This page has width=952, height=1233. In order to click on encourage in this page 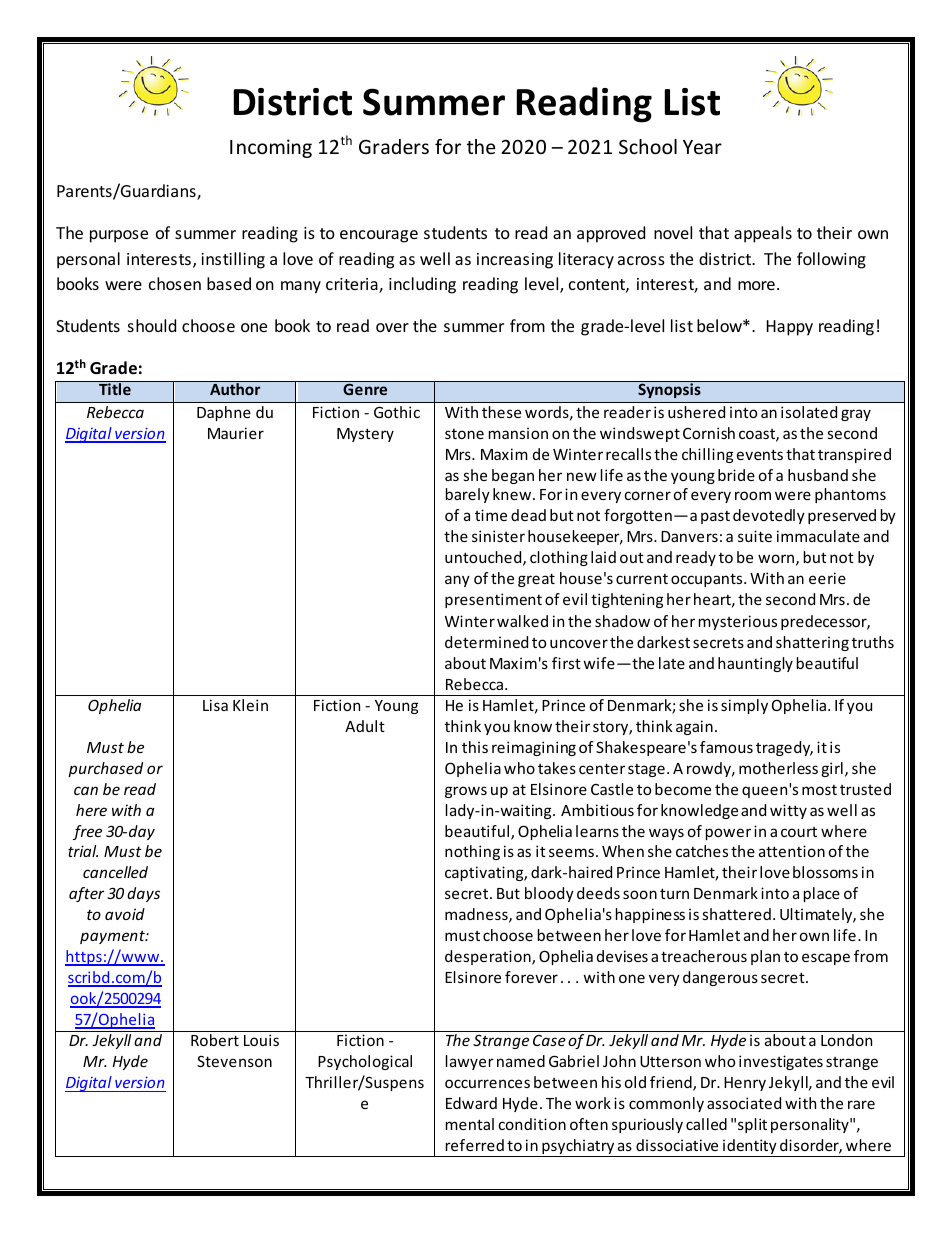, I will do `click(379, 236)`.
